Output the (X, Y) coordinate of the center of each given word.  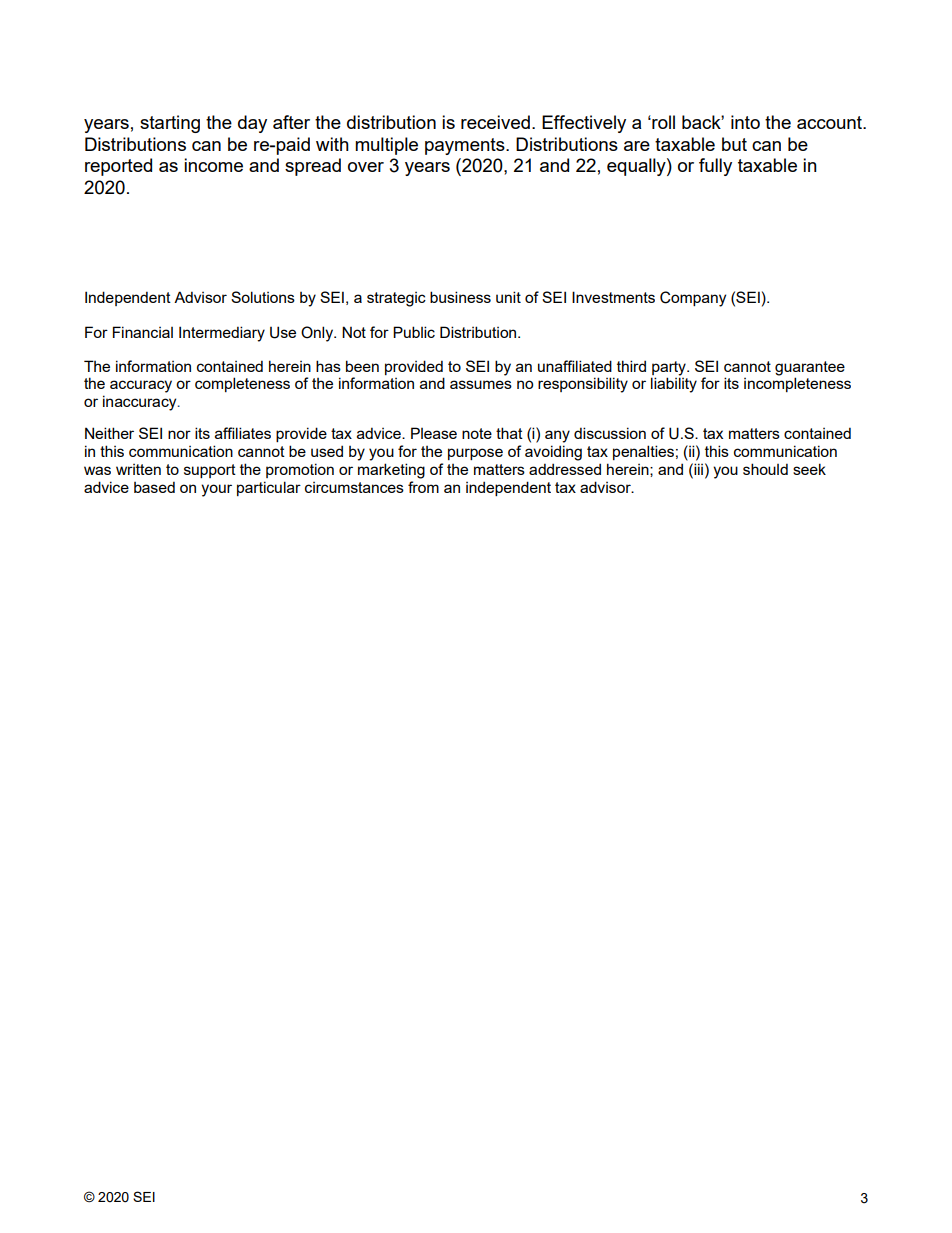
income (213, 165)
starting (170, 124)
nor (179, 434)
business (460, 297)
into (745, 122)
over (366, 167)
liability (674, 385)
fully (715, 167)
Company (693, 299)
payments (466, 146)
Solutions (263, 297)
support (210, 471)
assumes (481, 384)
